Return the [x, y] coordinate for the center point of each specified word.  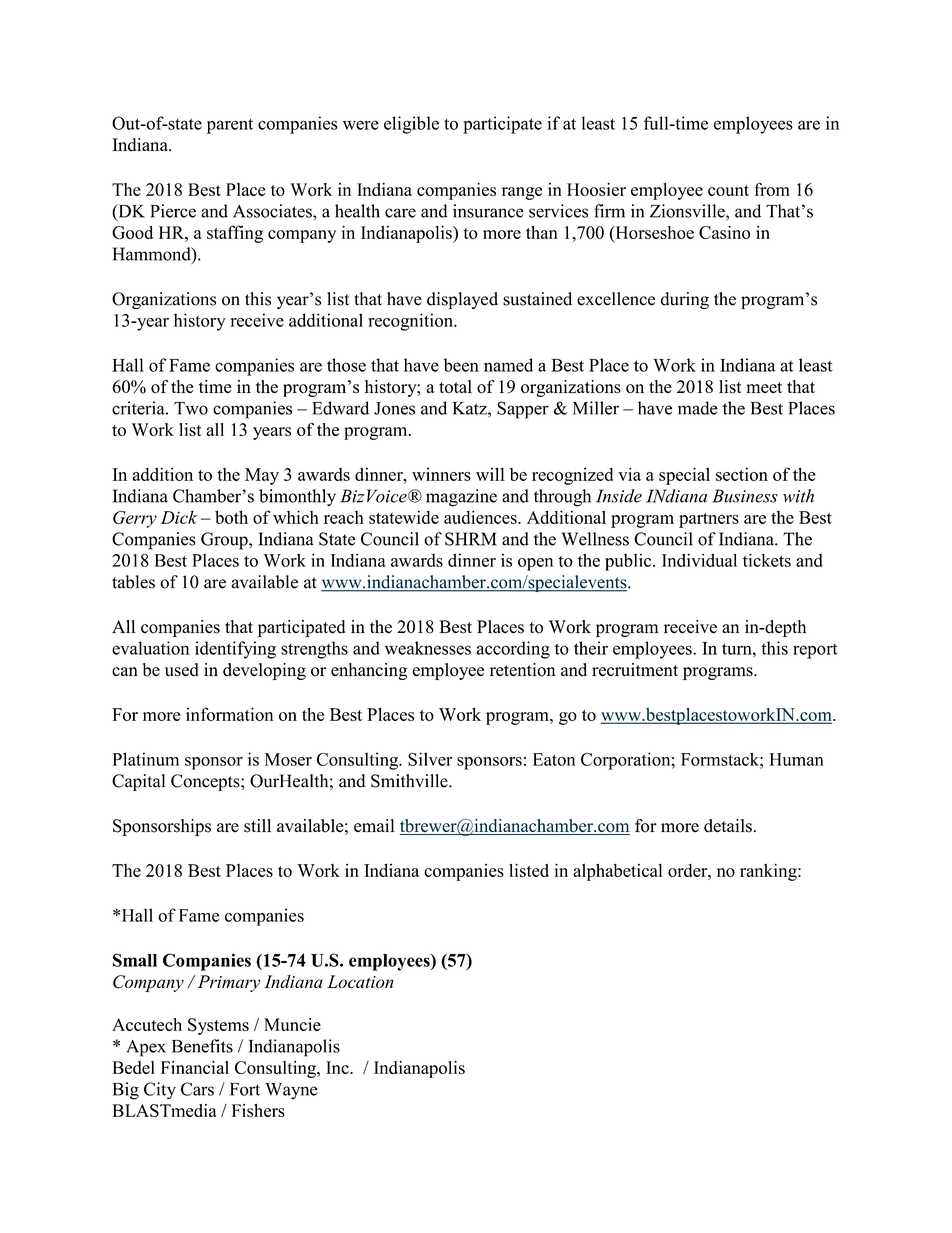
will [490, 474]
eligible [411, 125]
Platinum [146, 759]
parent [230, 126]
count [728, 190]
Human [796, 759]
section [742, 474]
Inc [338, 1067]
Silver [430, 759]
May [262, 476]
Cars [197, 1089]
